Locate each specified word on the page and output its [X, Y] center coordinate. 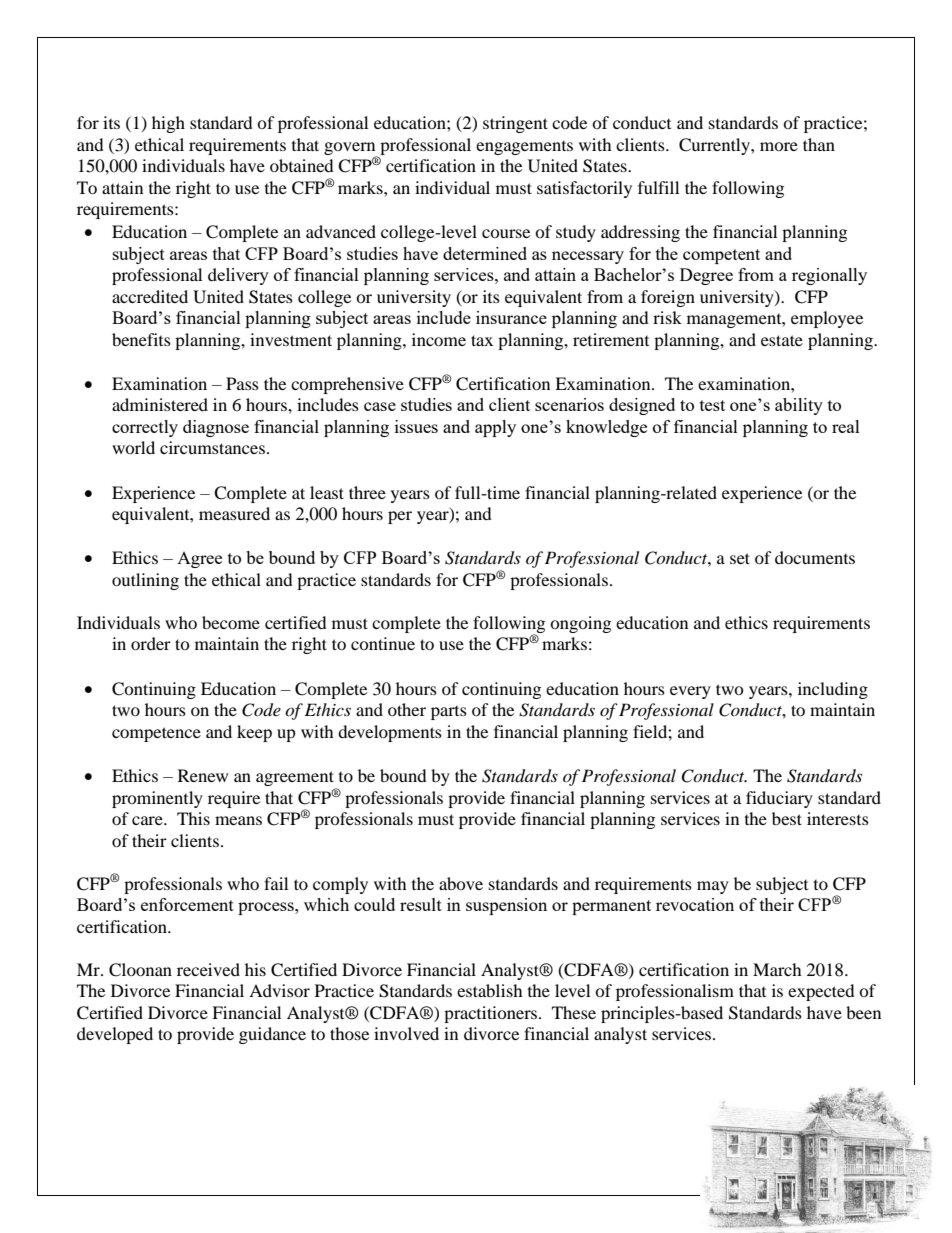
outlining [145, 581]
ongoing [580, 624]
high [168, 124]
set [740, 558]
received [208, 969]
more [779, 146]
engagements [524, 148]
